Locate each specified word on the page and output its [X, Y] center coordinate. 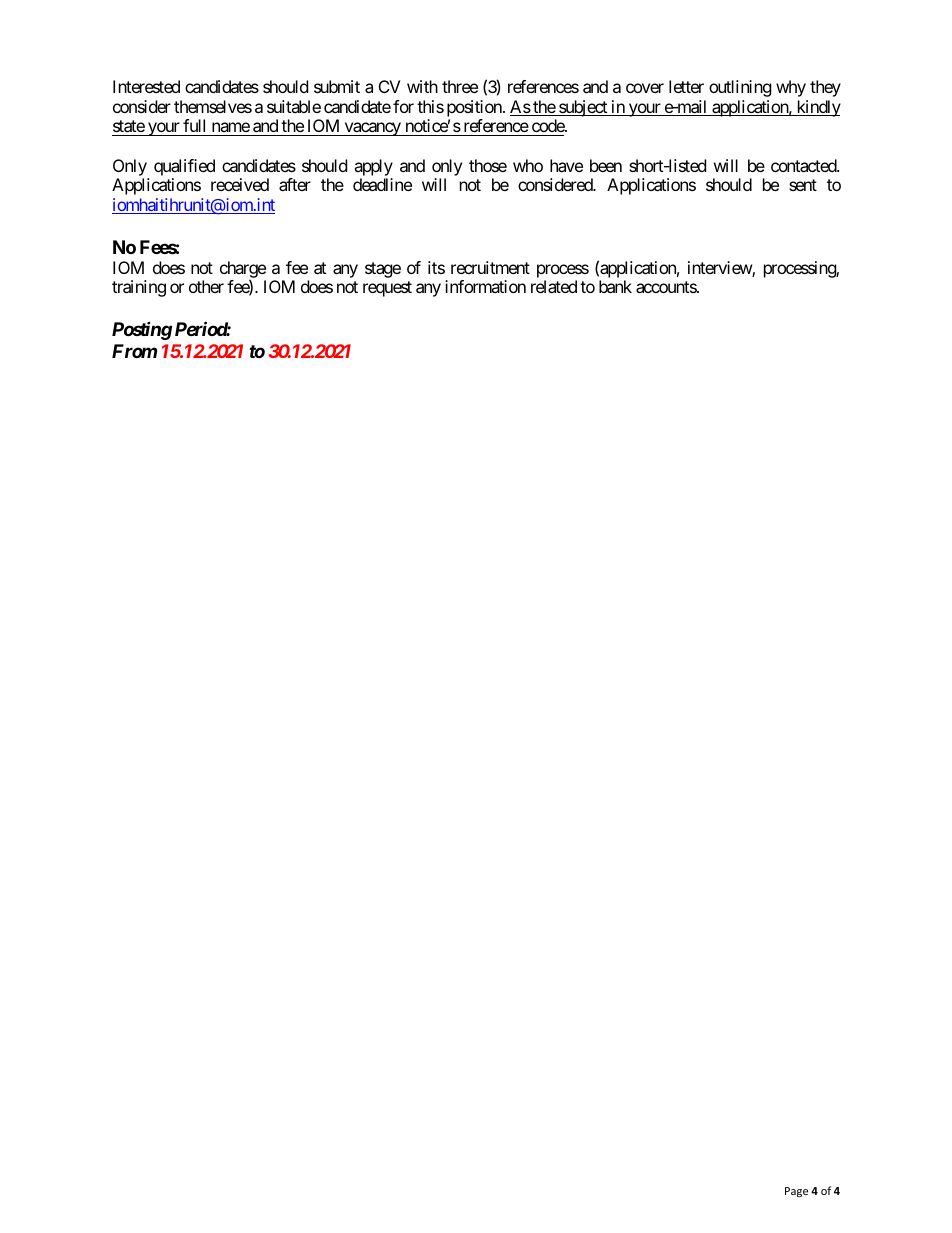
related [554, 286]
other [206, 286]
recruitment [490, 267]
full [194, 125]
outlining [740, 88]
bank [615, 286]
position [475, 108]
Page [796, 1192]
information [485, 286]
